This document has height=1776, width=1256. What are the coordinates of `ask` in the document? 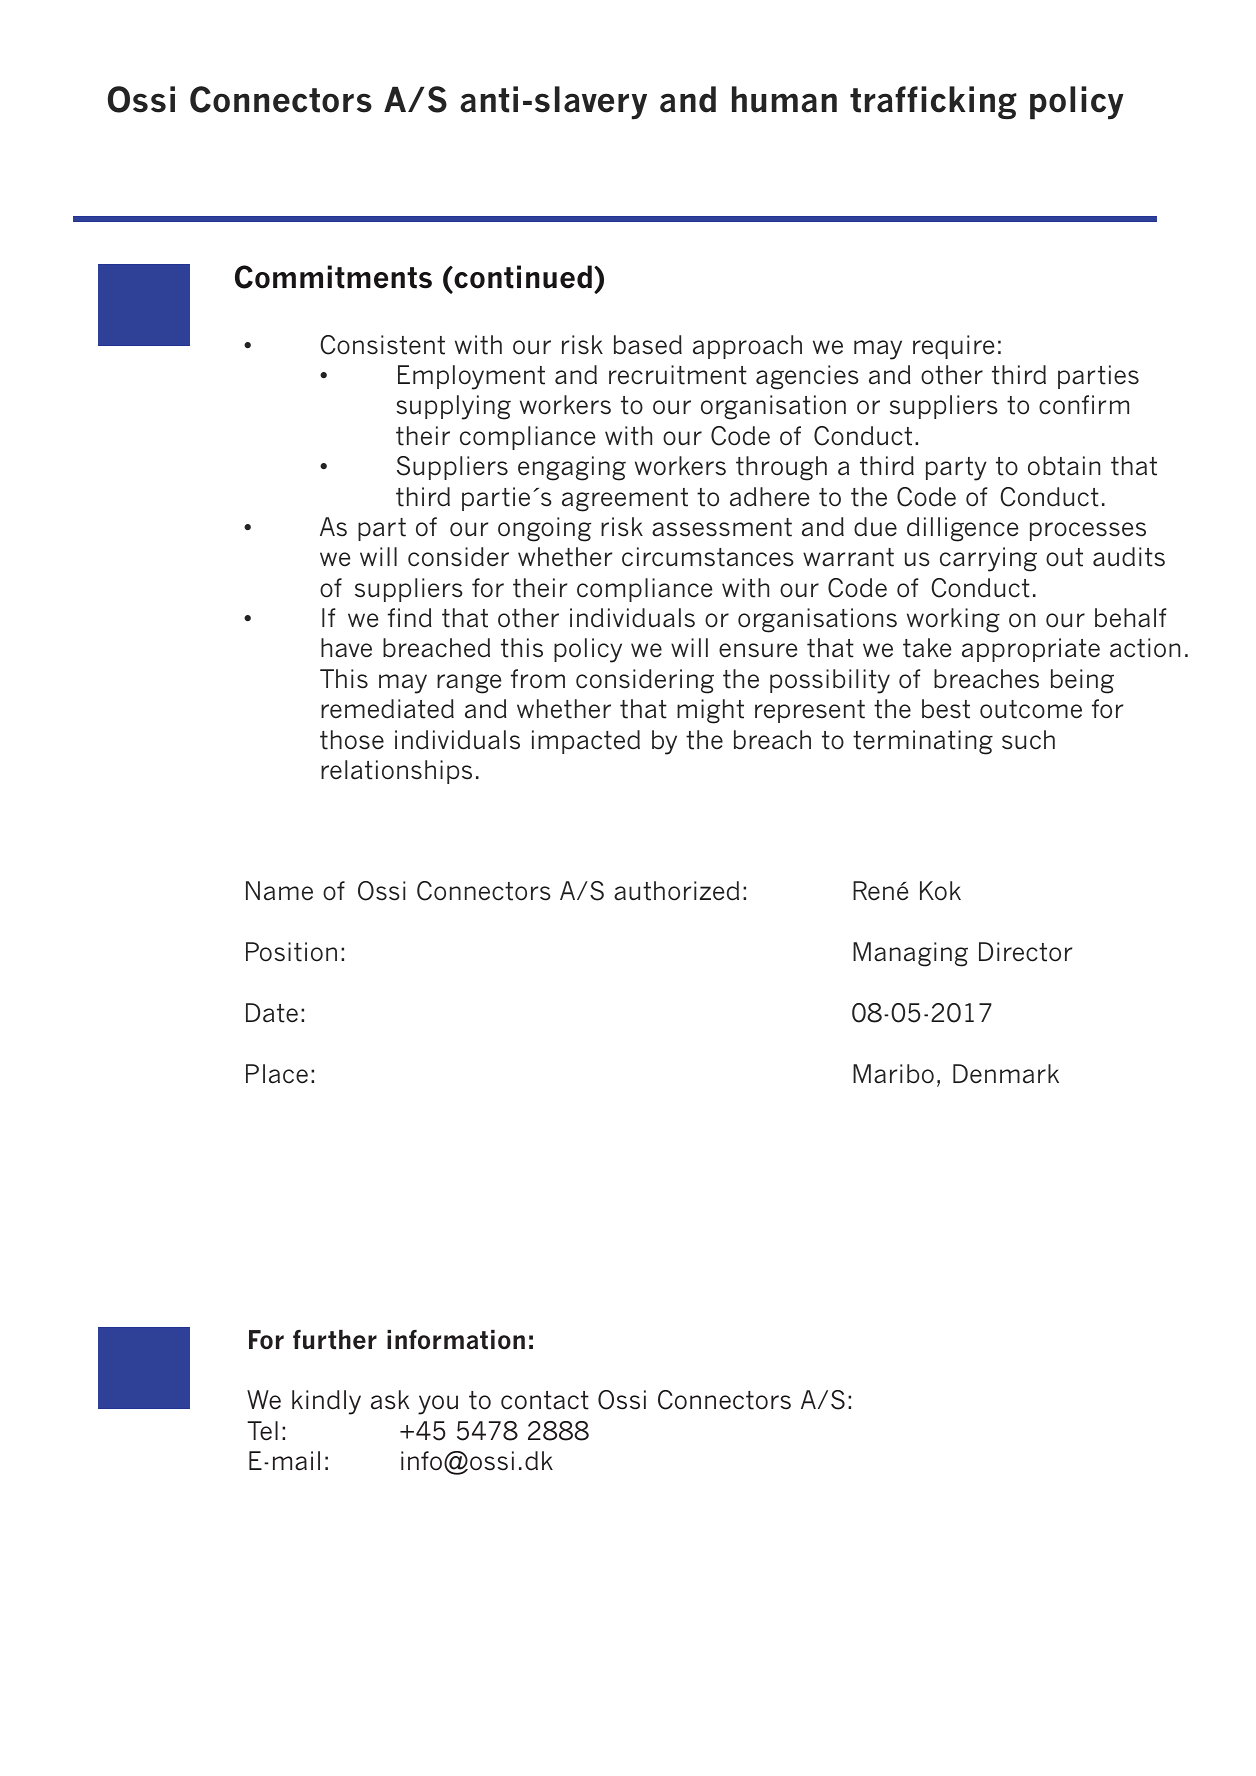 It's located at (390, 1400).
